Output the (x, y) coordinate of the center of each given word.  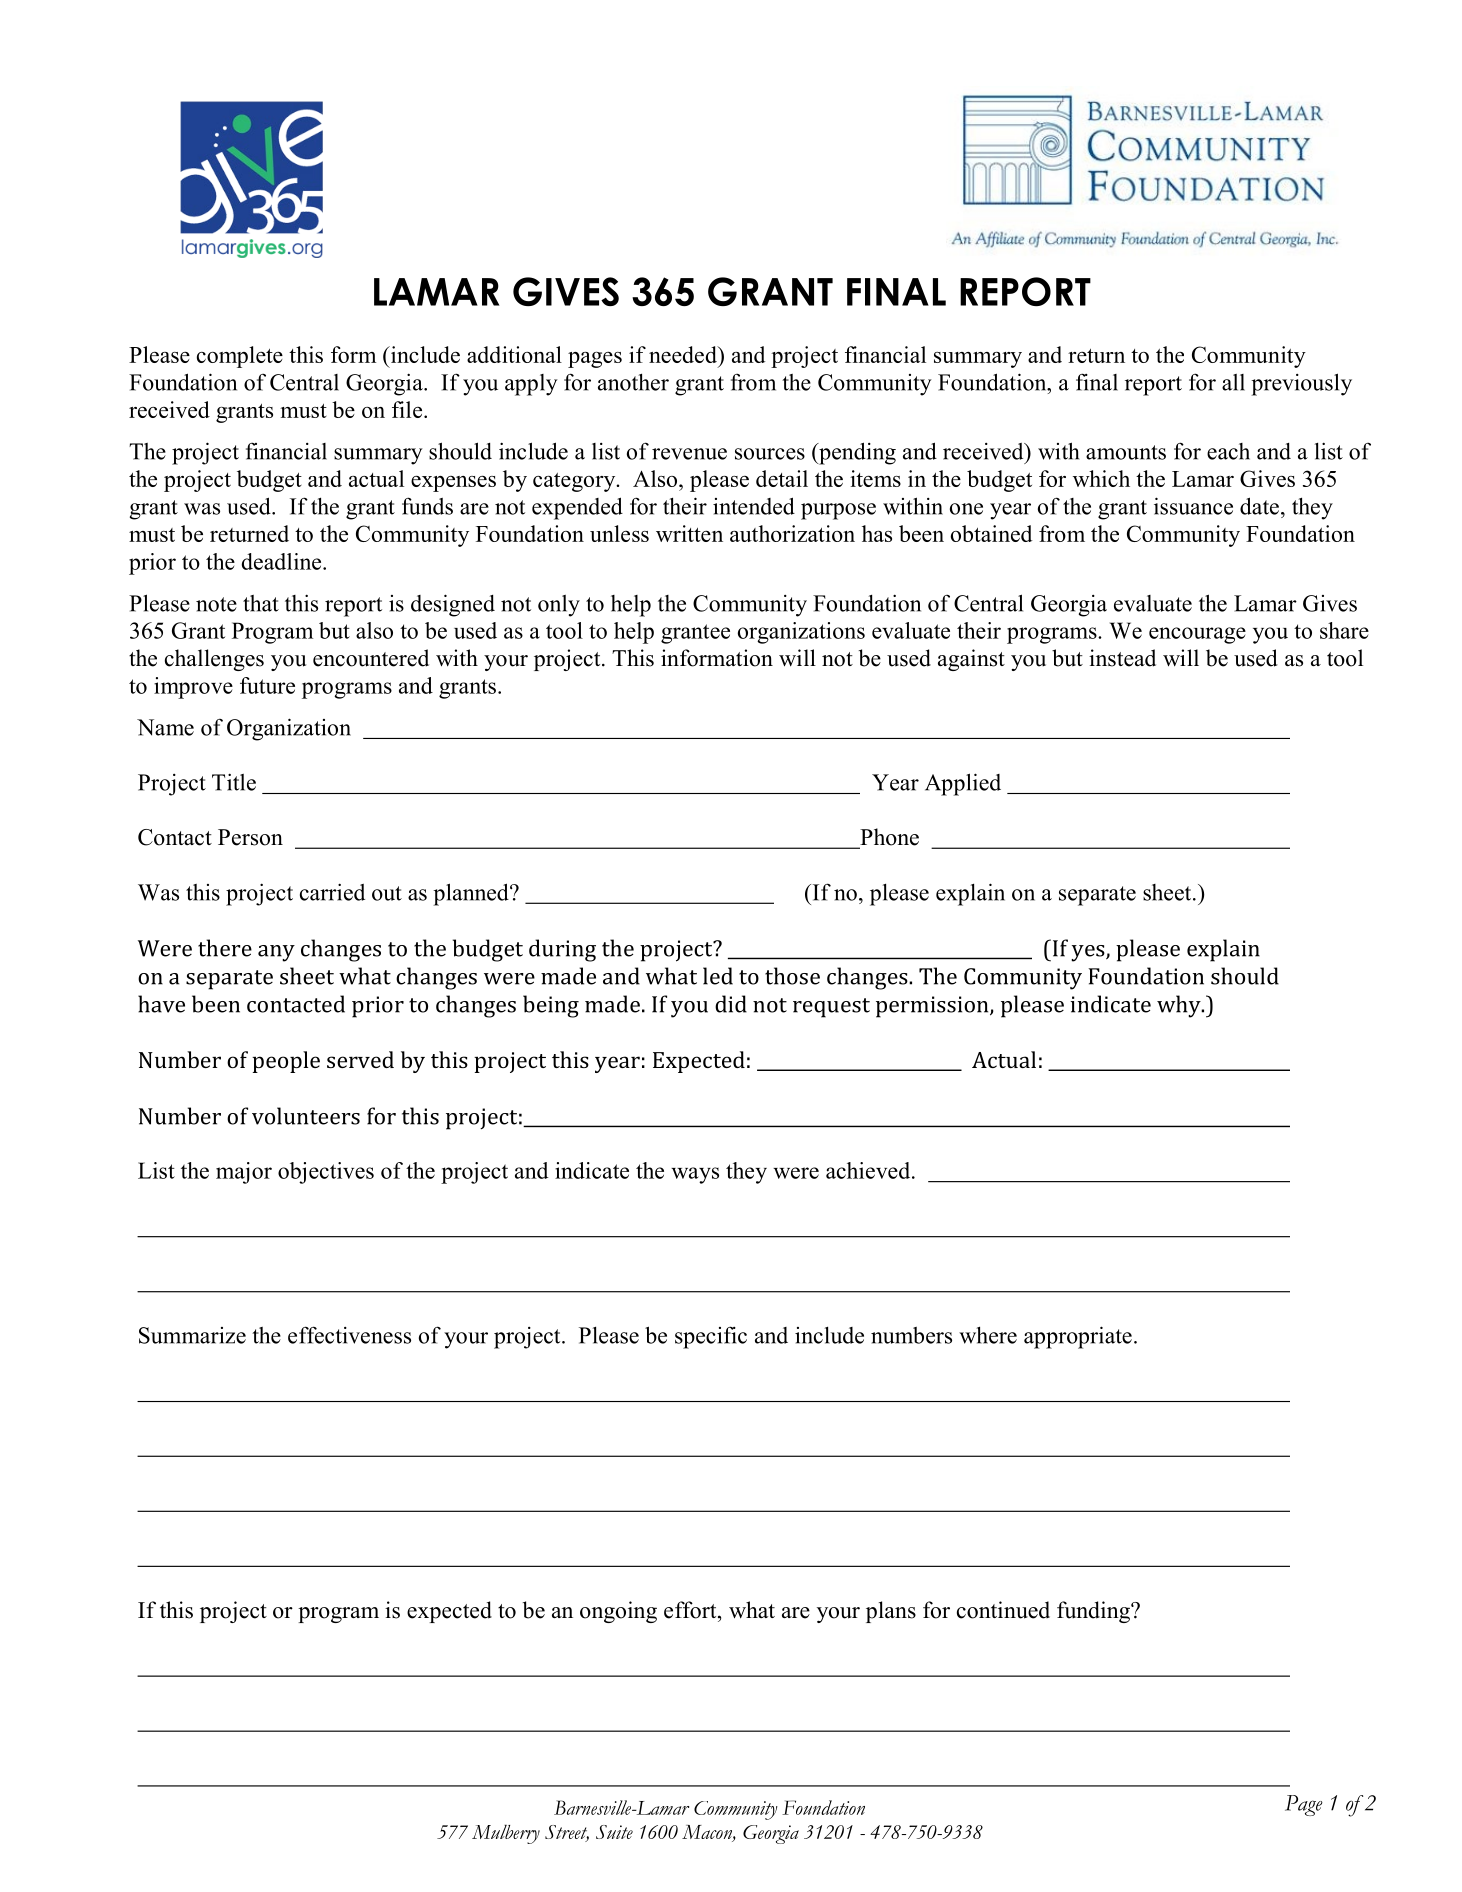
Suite (614, 1832)
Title (234, 782)
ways (695, 1175)
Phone (888, 838)
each (1228, 451)
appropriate (1078, 1337)
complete (240, 357)
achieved (869, 1170)
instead (1122, 658)
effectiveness (349, 1335)
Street (567, 1833)
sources (770, 454)
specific (711, 1337)
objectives (326, 1173)
